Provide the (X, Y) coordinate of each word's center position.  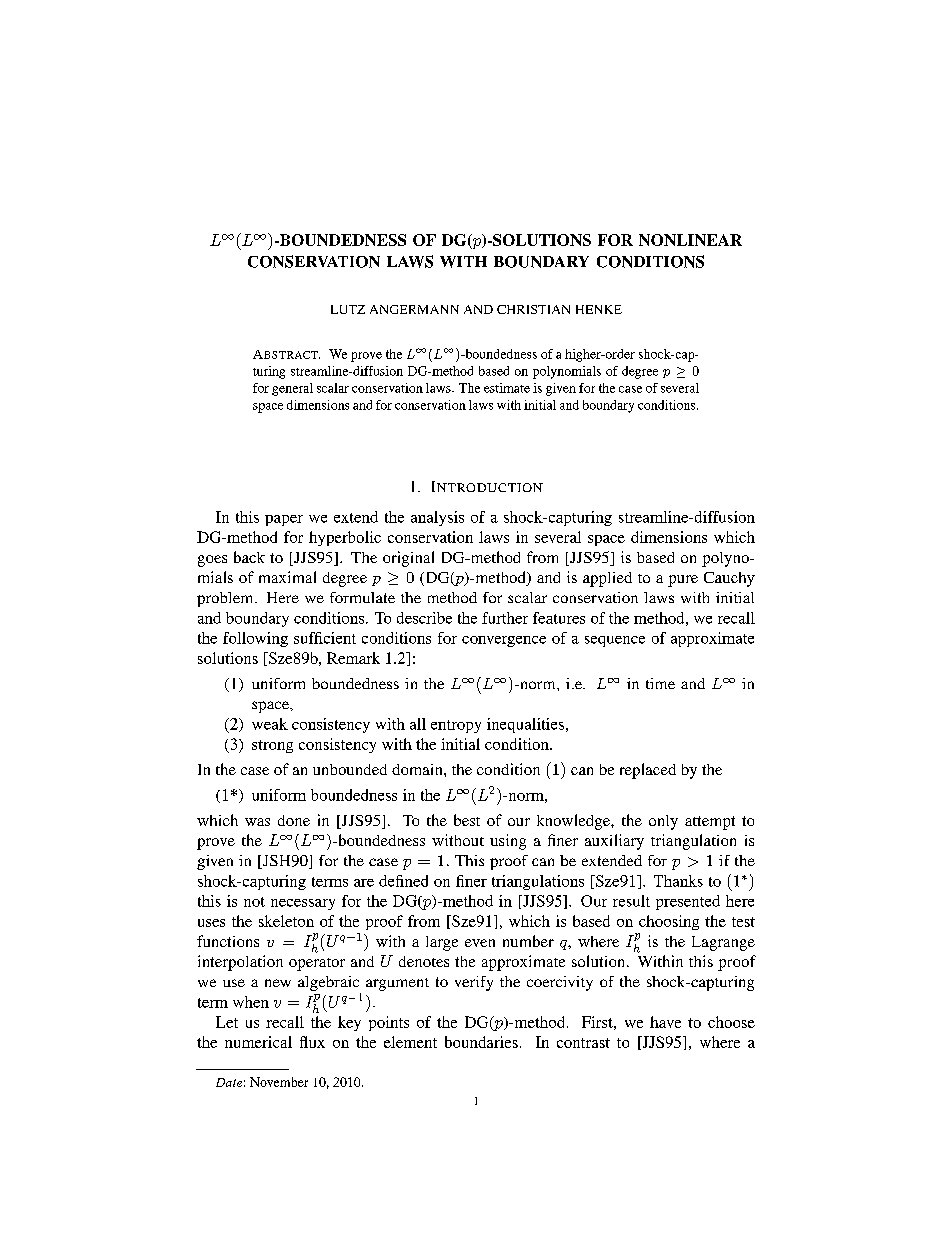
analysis (437, 518)
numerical (258, 1042)
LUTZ (348, 309)
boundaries (481, 1042)
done (294, 820)
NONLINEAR (690, 240)
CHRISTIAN (533, 309)
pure (683, 581)
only (663, 822)
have (665, 1022)
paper (284, 520)
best (467, 820)
